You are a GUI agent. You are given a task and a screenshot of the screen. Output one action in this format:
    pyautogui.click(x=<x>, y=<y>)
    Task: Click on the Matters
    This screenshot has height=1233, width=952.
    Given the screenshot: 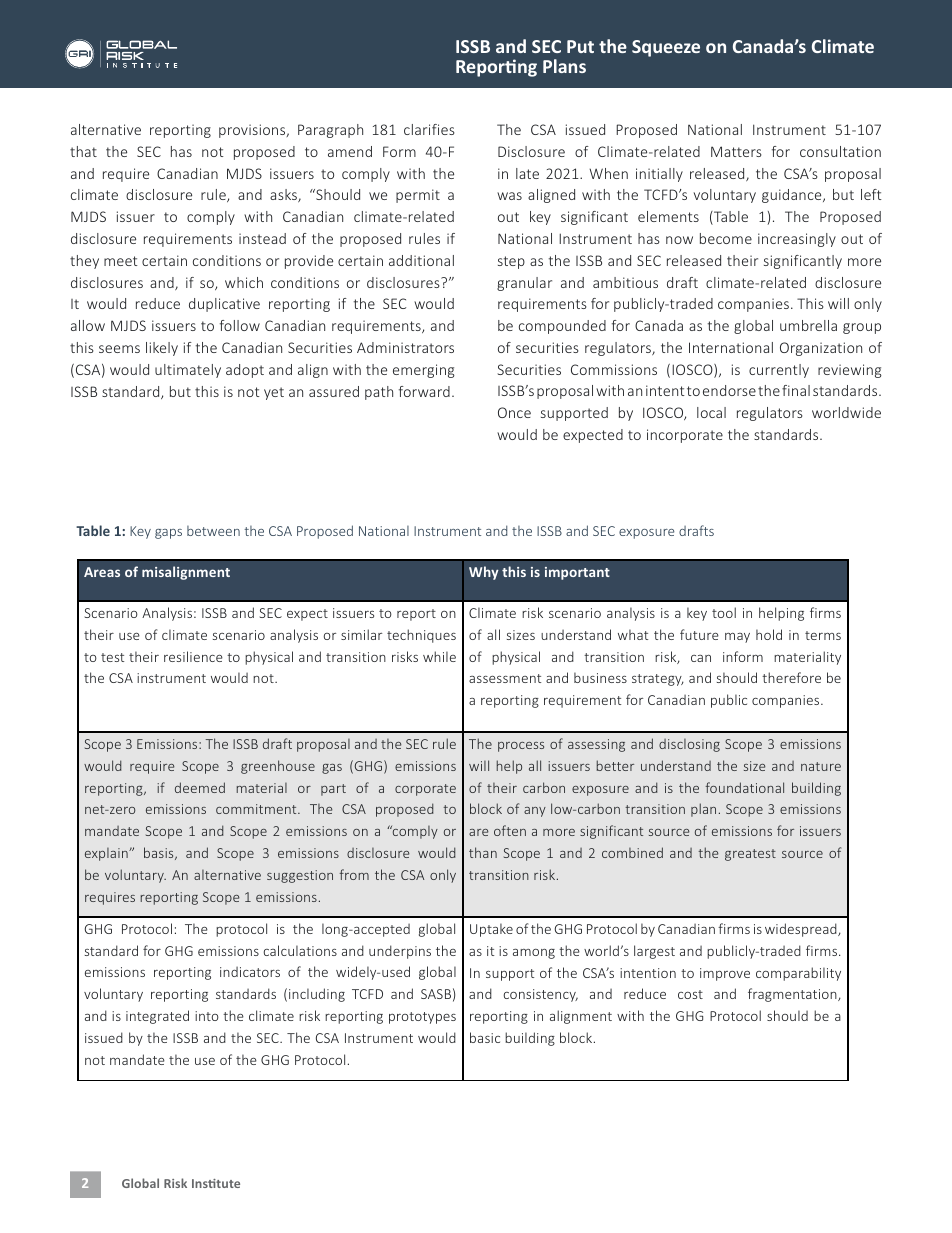 What is the action you would take?
    pyautogui.click(x=736, y=151)
